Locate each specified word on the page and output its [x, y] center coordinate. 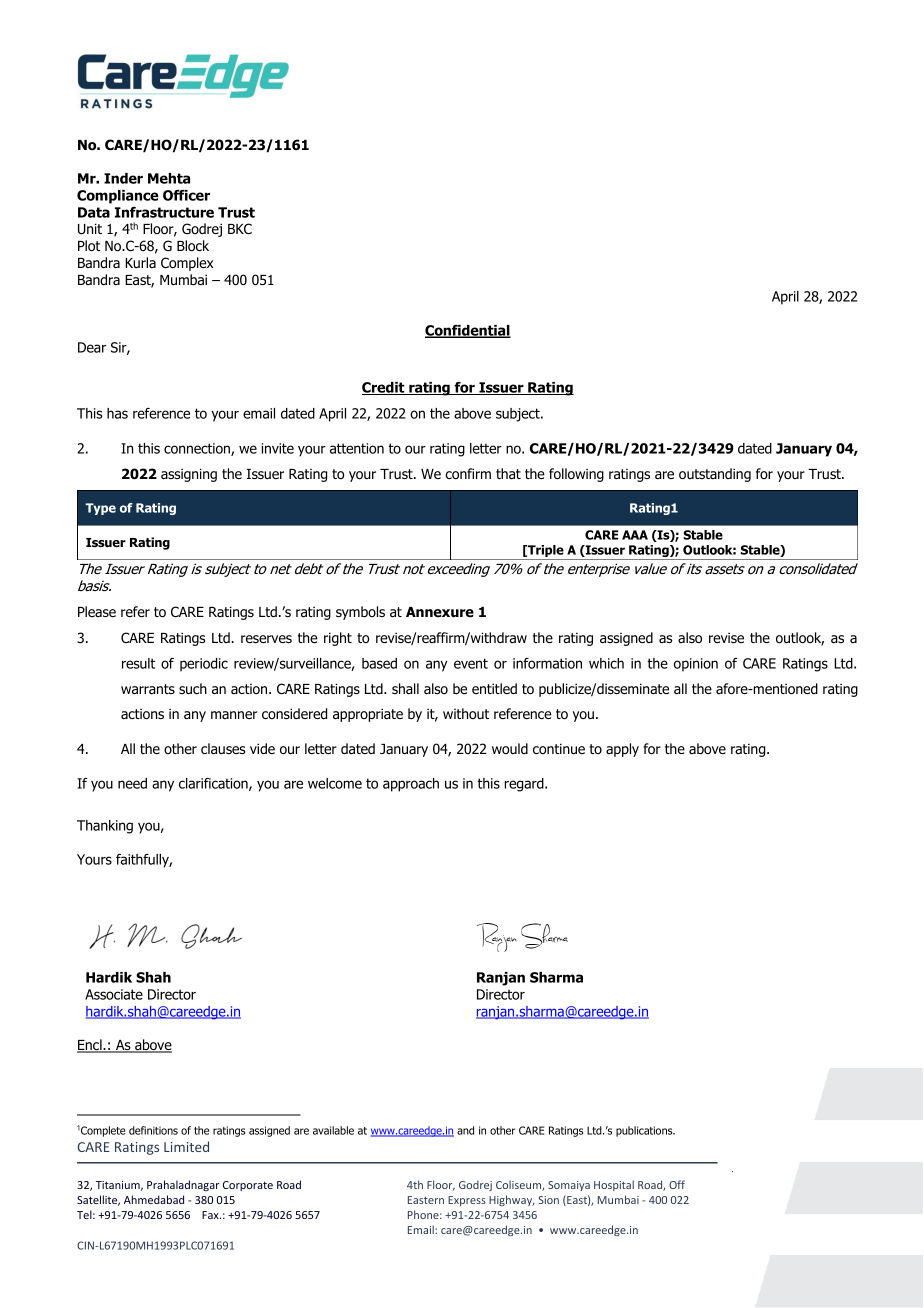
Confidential [468, 331]
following [576, 475]
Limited [186, 1146]
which [606, 663]
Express [467, 1201]
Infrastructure [164, 212]
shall [405, 689]
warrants [148, 689]
